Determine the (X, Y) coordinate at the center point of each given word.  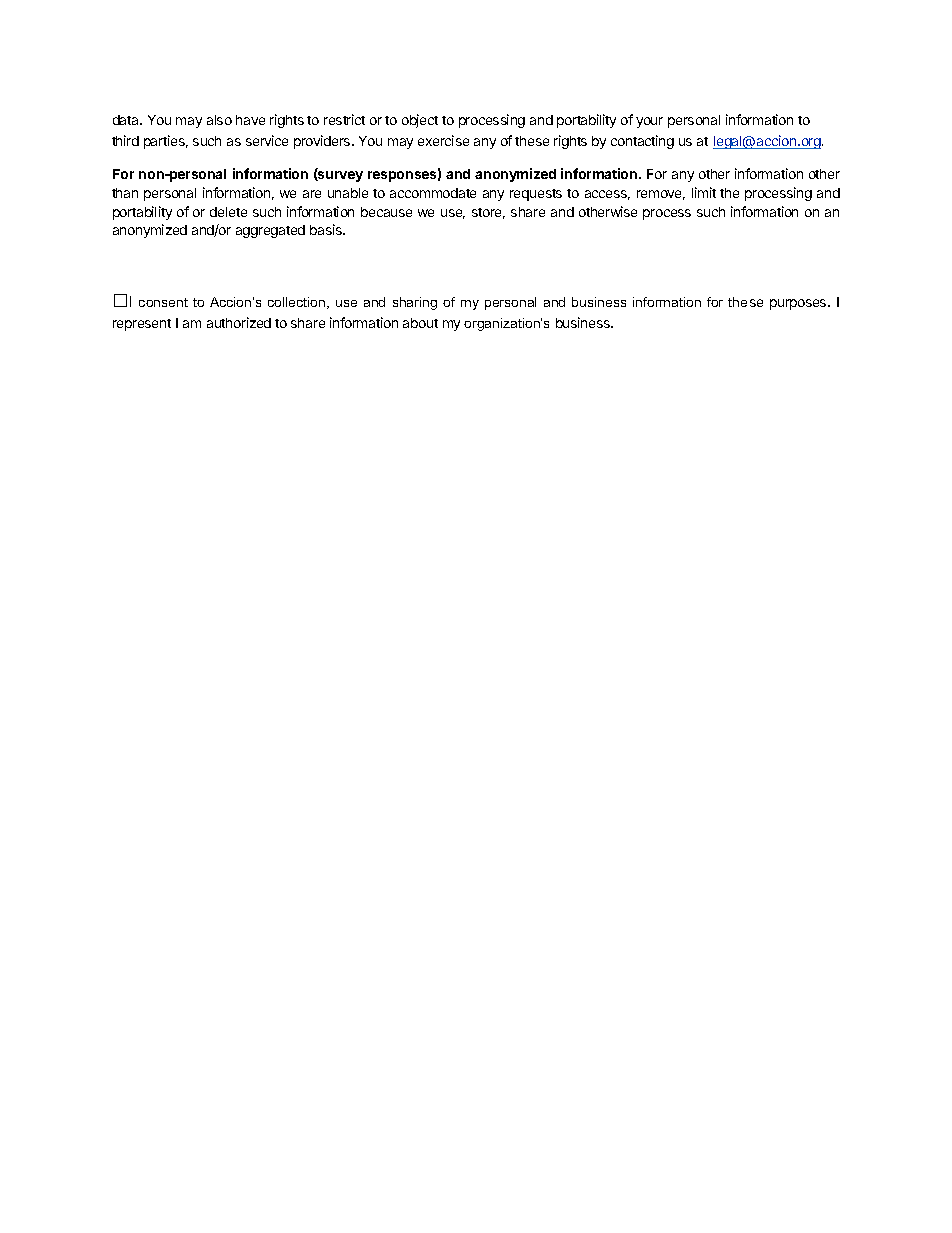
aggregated (270, 231)
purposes (799, 304)
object (420, 121)
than (125, 193)
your (649, 122)
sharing (415, 303)
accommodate (433, 193)
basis (327, 229)
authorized (239, 322)
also (219, 120)
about (420, 323)
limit (704, 192)
